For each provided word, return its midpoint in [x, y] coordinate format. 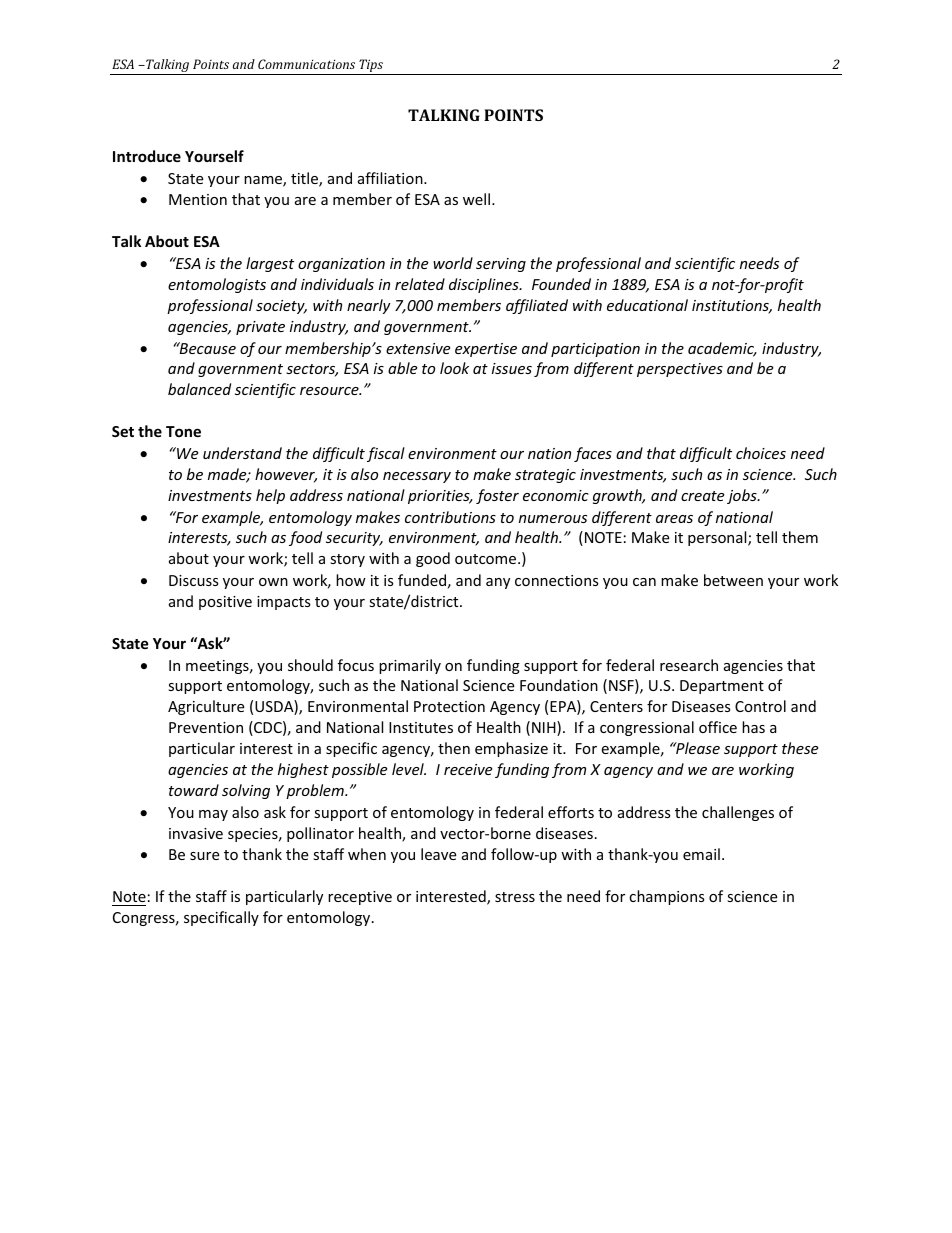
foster [497, 496]
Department [722, 687]
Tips [371, 67]
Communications [306, 64]
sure [204, 856]
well [476, 199]
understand [242, 453]
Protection [449, 706]
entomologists [217, 285]
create [702, 496]
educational [647, 305]
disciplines [485, 285]
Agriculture [206, 707]
